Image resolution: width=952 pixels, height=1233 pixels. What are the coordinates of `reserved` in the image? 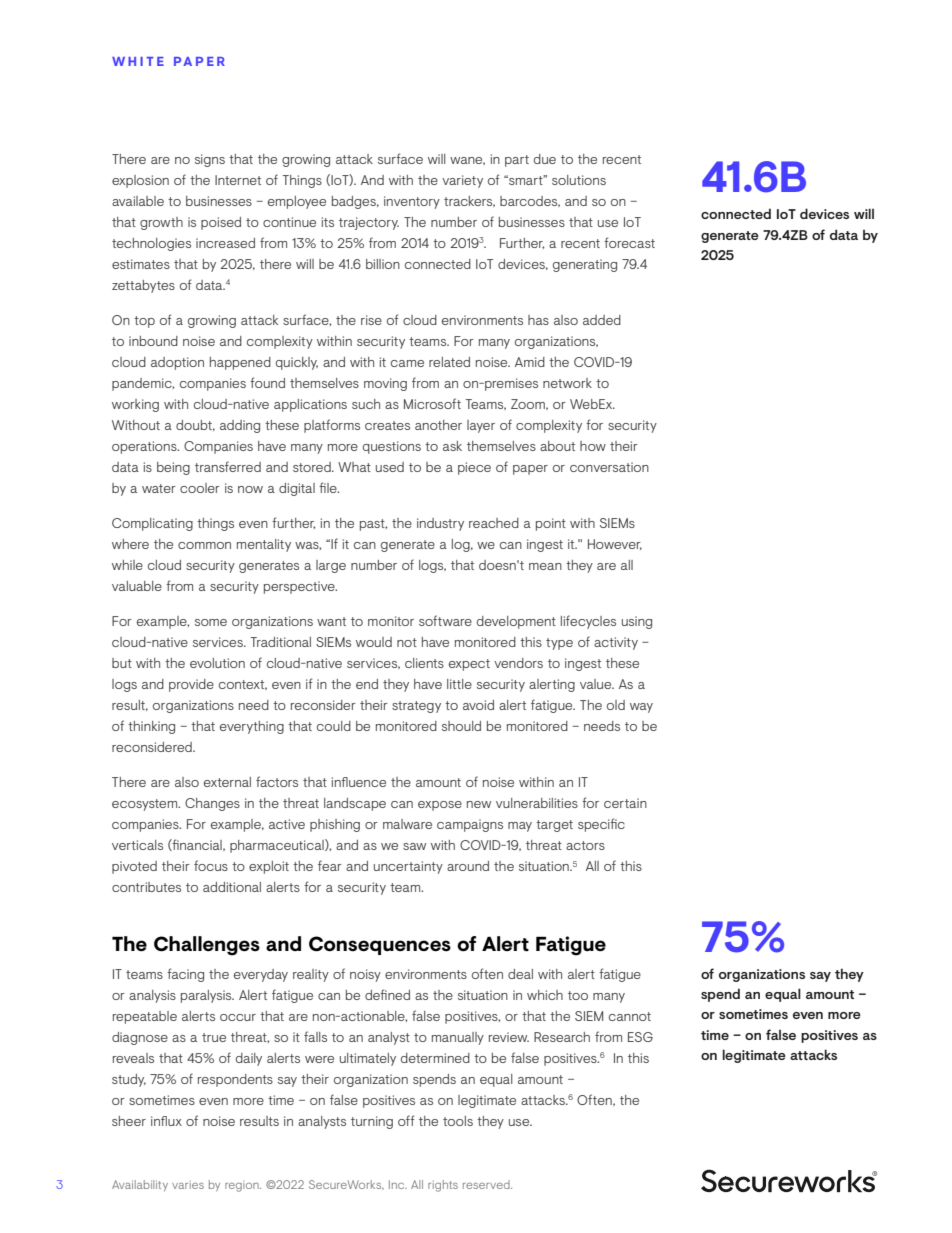 It's located at (487, 1184).
